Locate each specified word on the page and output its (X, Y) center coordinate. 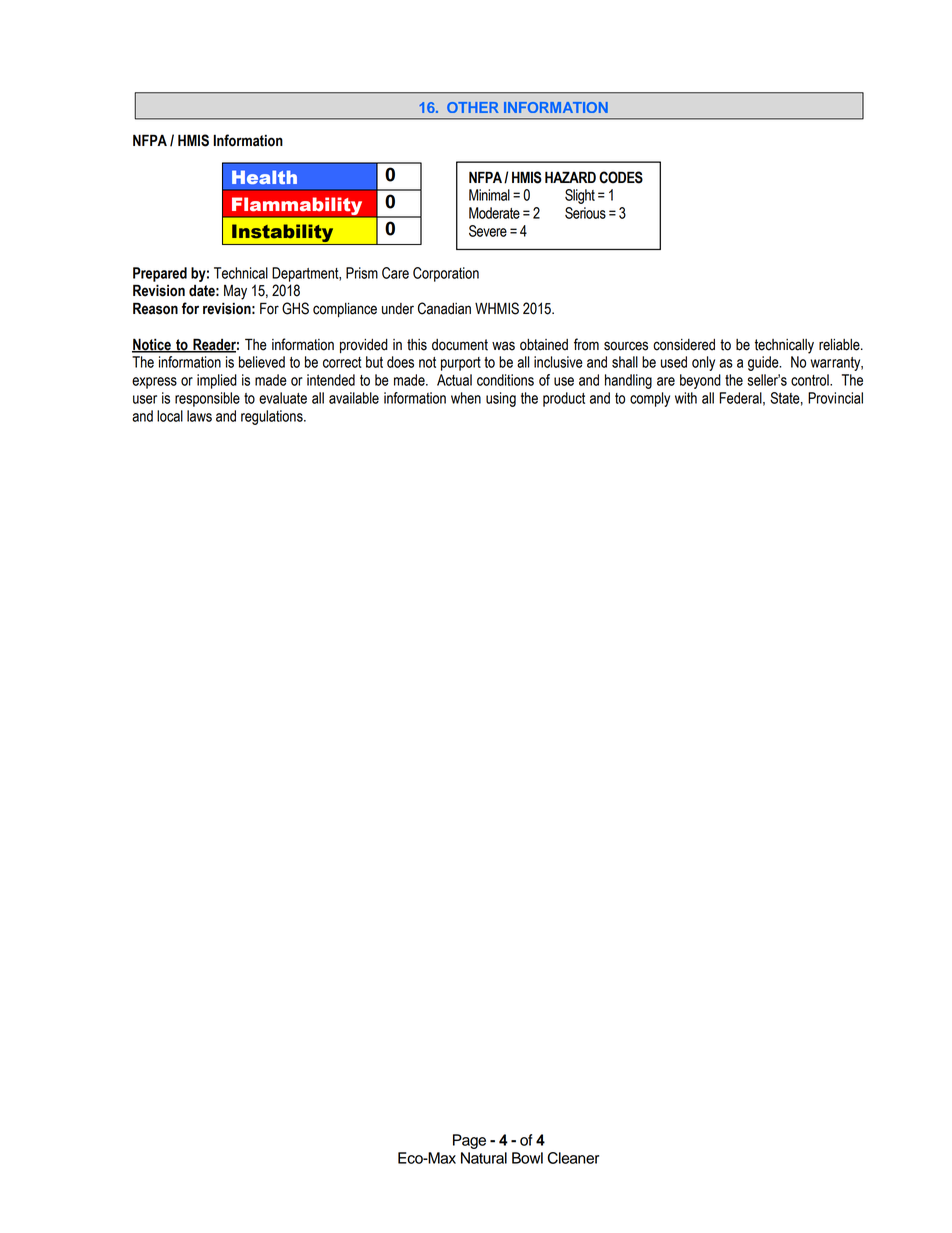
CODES (621, 177)
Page (469, 1141)
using (501, 399)
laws (199, 416)
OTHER (472, 107)
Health (264, 177)
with (686, 398)
